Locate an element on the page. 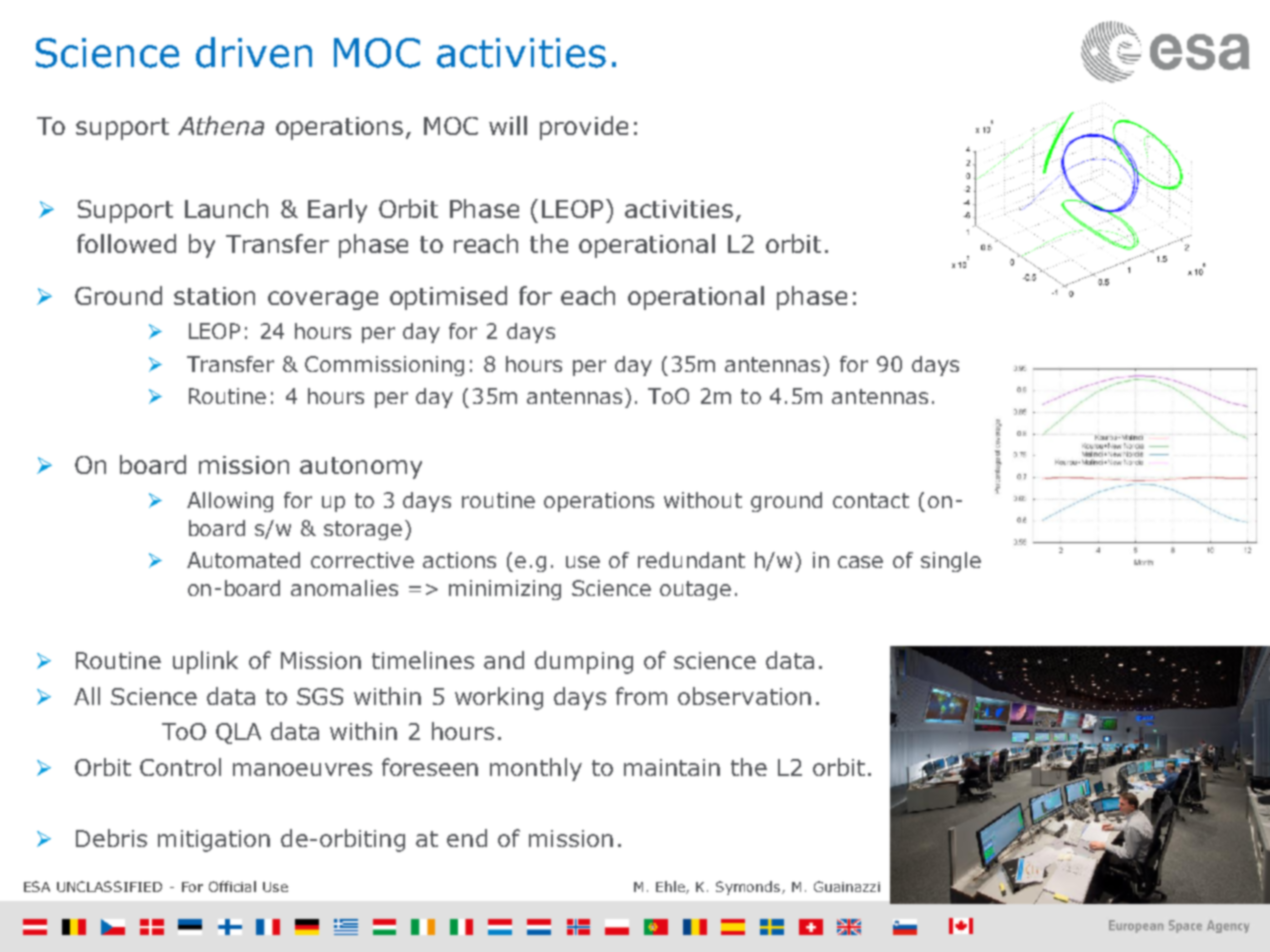 Image resolution: width=1270 pixels, height=952 pixels. contact is located at coordinates (871, 500).
